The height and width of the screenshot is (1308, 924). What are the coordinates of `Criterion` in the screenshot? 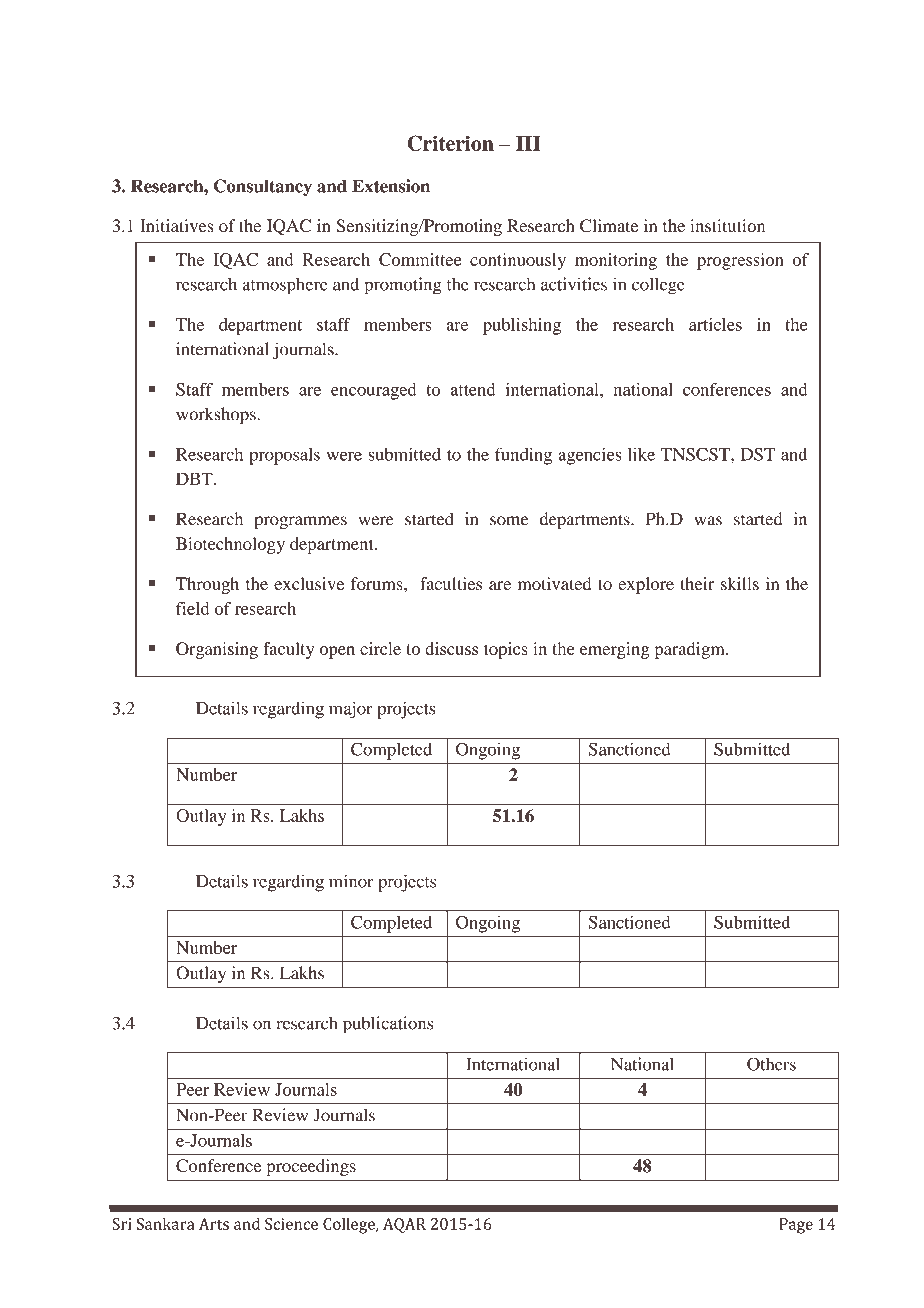 It's located at (451, 143).
